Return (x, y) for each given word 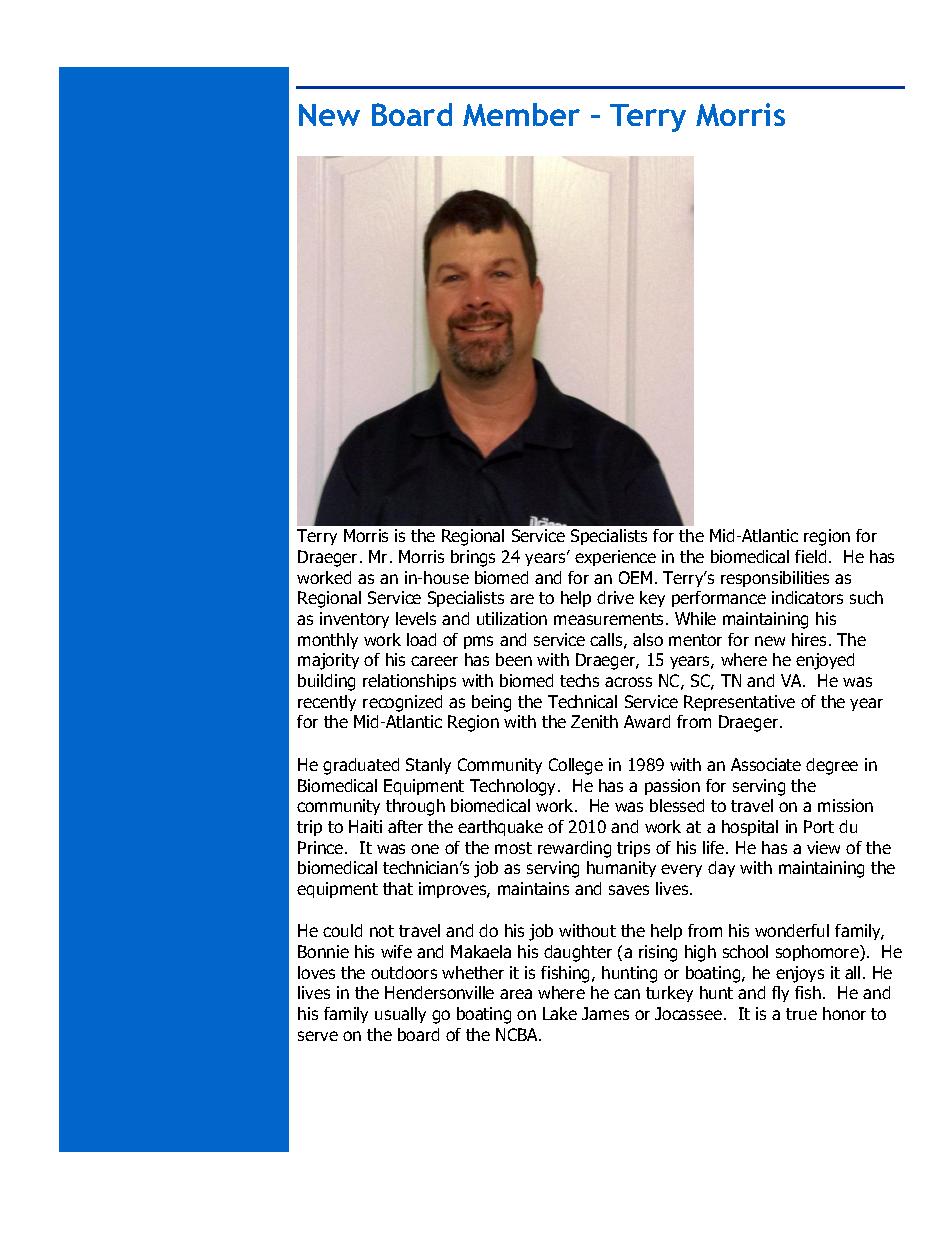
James (605, 1013)
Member (521, 114)
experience (615, 558)
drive (615, 597)
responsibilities (775, 579)
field (810, 556)
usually (400, 1015)
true (801, 1014)
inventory (354, 620)
